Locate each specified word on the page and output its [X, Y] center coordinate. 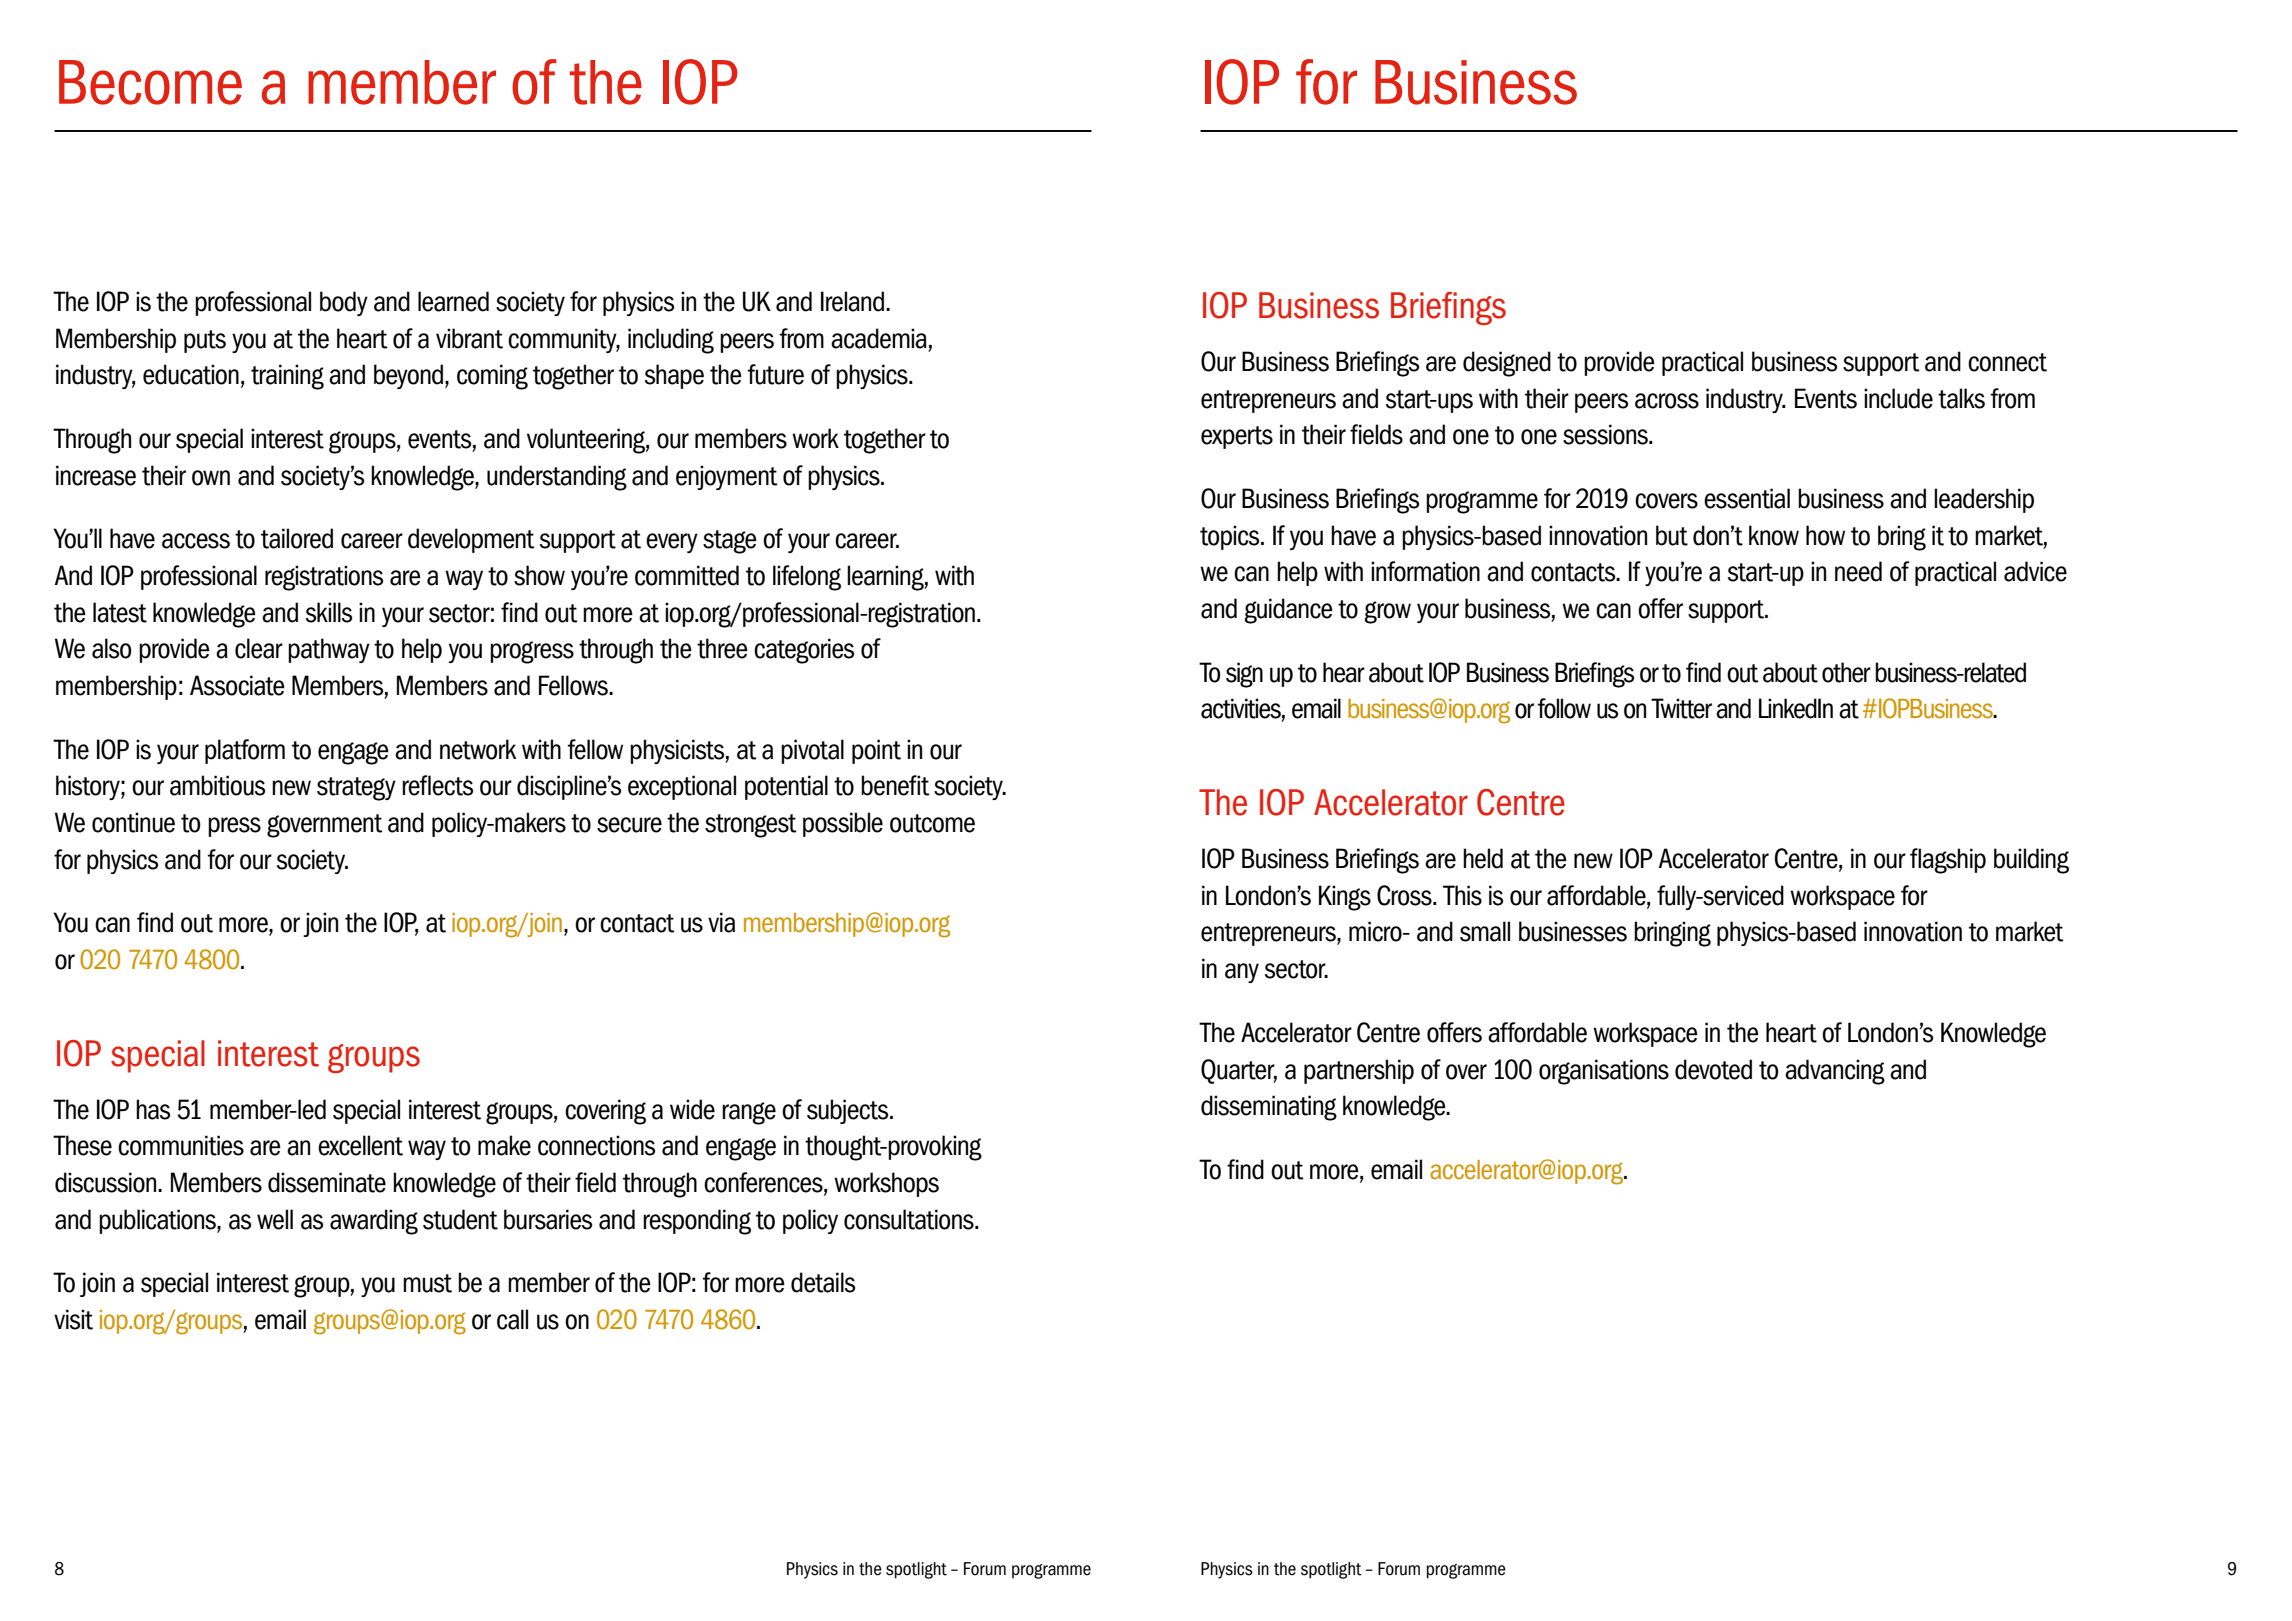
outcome [932, 823]
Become [150, 82]
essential [1747, 498]
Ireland [852, 301]
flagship [1948, 861]
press [234, 827]
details [823, 1282]
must [427, 1283]
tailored [297, 538]
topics [1231, 537]
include [1898, 398]
